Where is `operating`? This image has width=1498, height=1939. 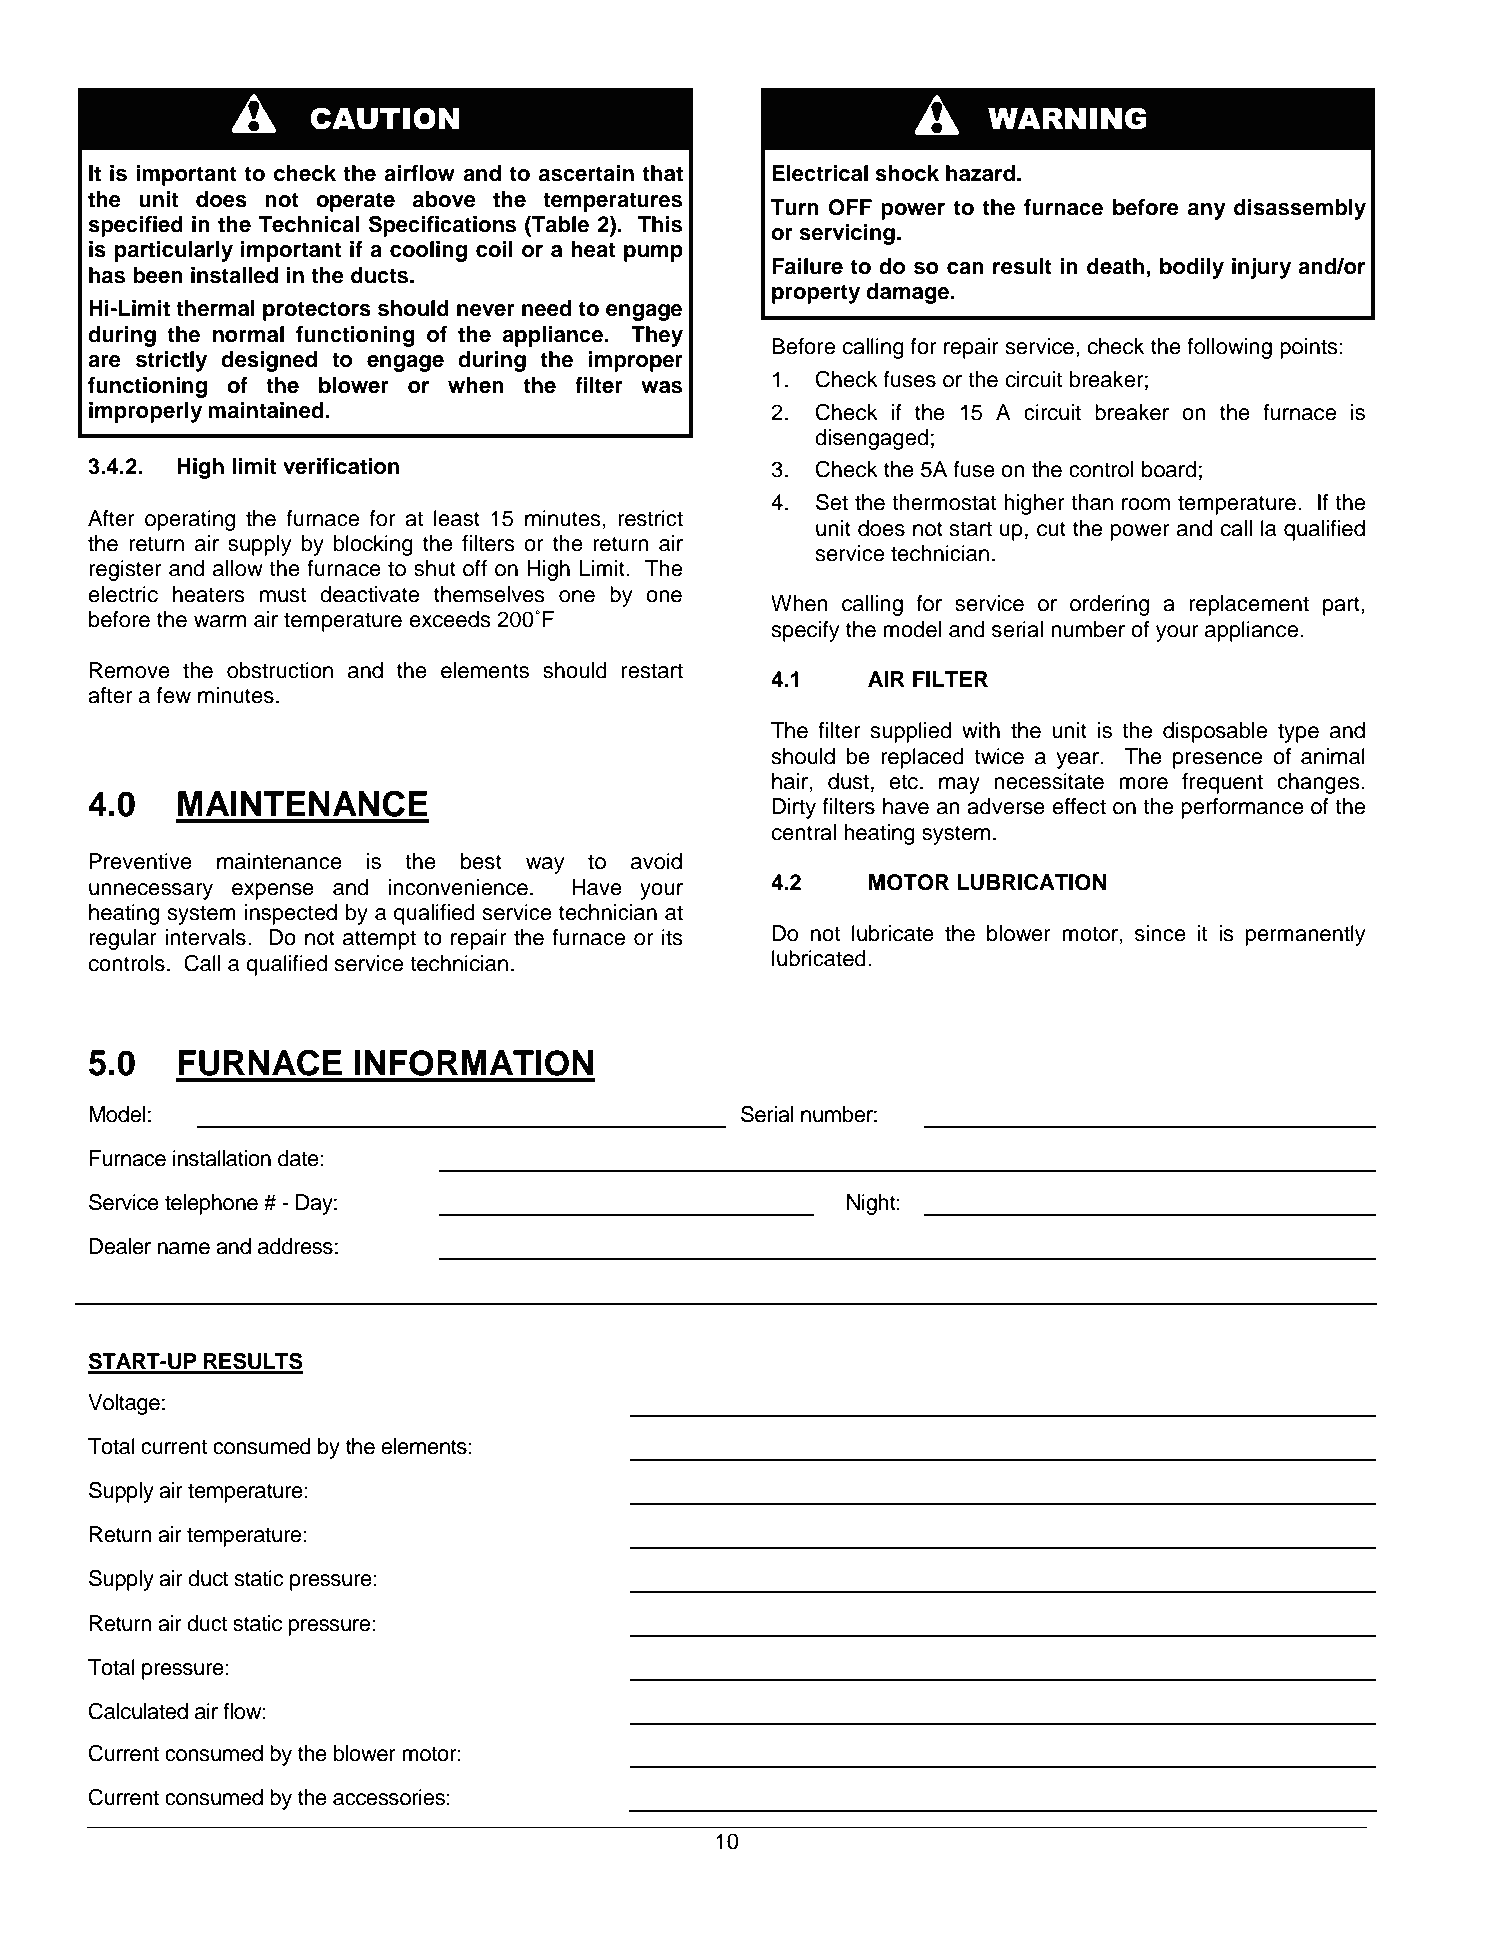 operating is located at coordinates (190, 520).
